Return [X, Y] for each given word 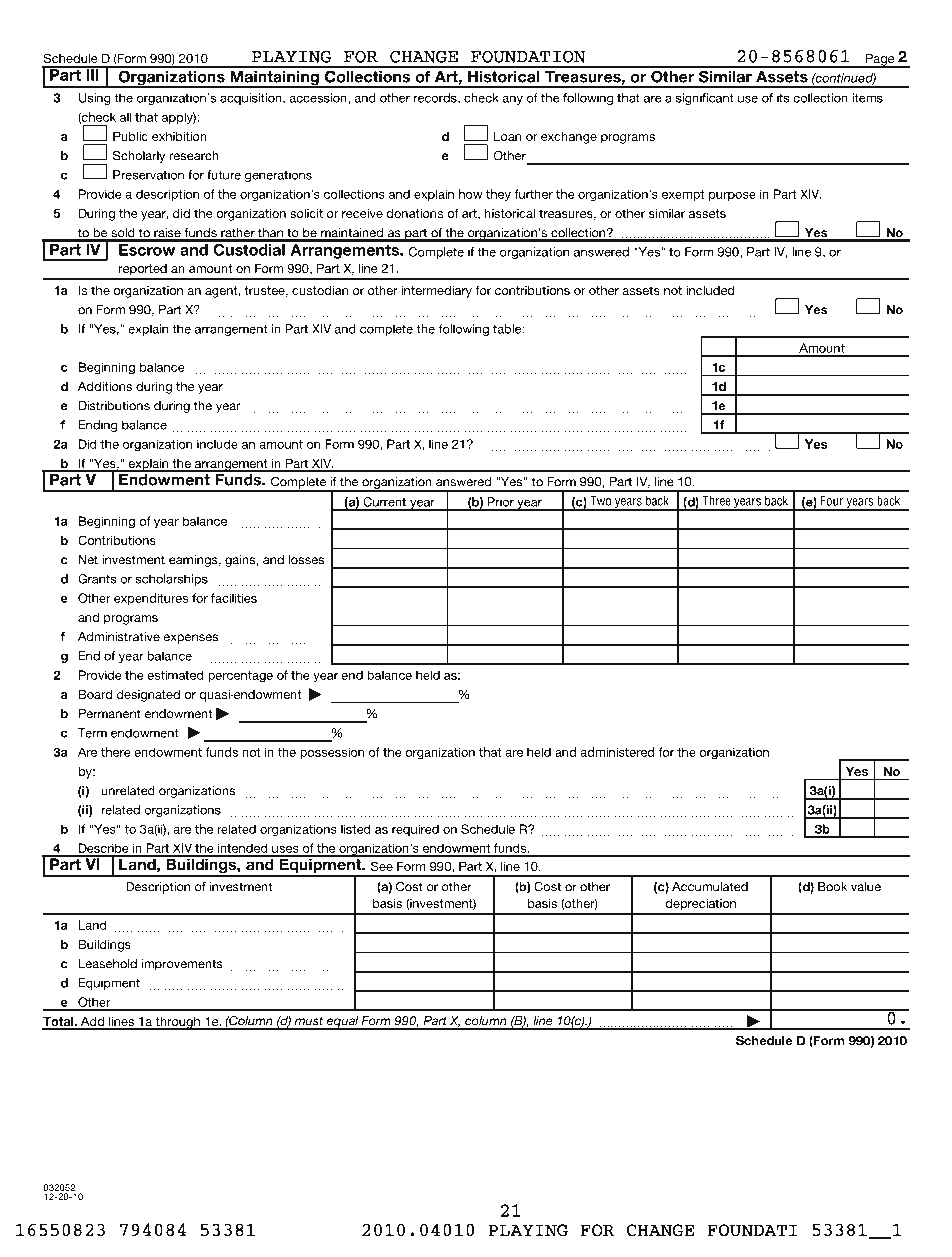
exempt [683, 195]
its [783, 98]
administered [617, 752]
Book [832, 887]
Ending [98, 426]
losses [307, 560]
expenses [191, 639]
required [415, 830]
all [126, 117]
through [177, 1023]
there [116, 752]
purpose [732, 197]
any [512, 100]
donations [414, 213]
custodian [320, 290]
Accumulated [710, 887]
